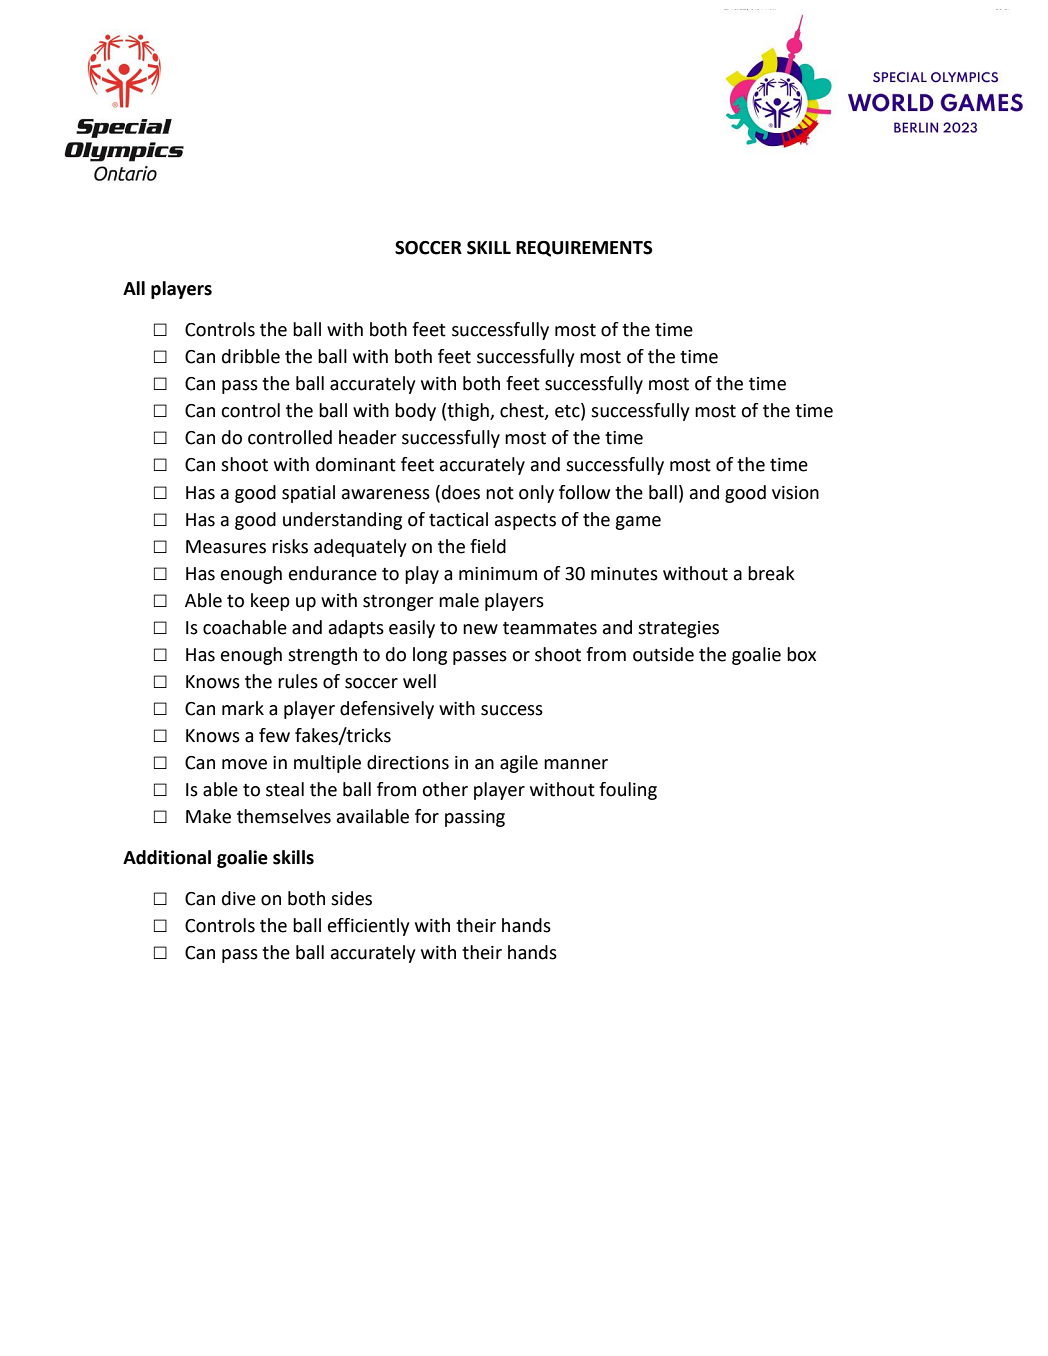  Describe the element at coordinates (771, 573) in the document. I see `break` at that location.
